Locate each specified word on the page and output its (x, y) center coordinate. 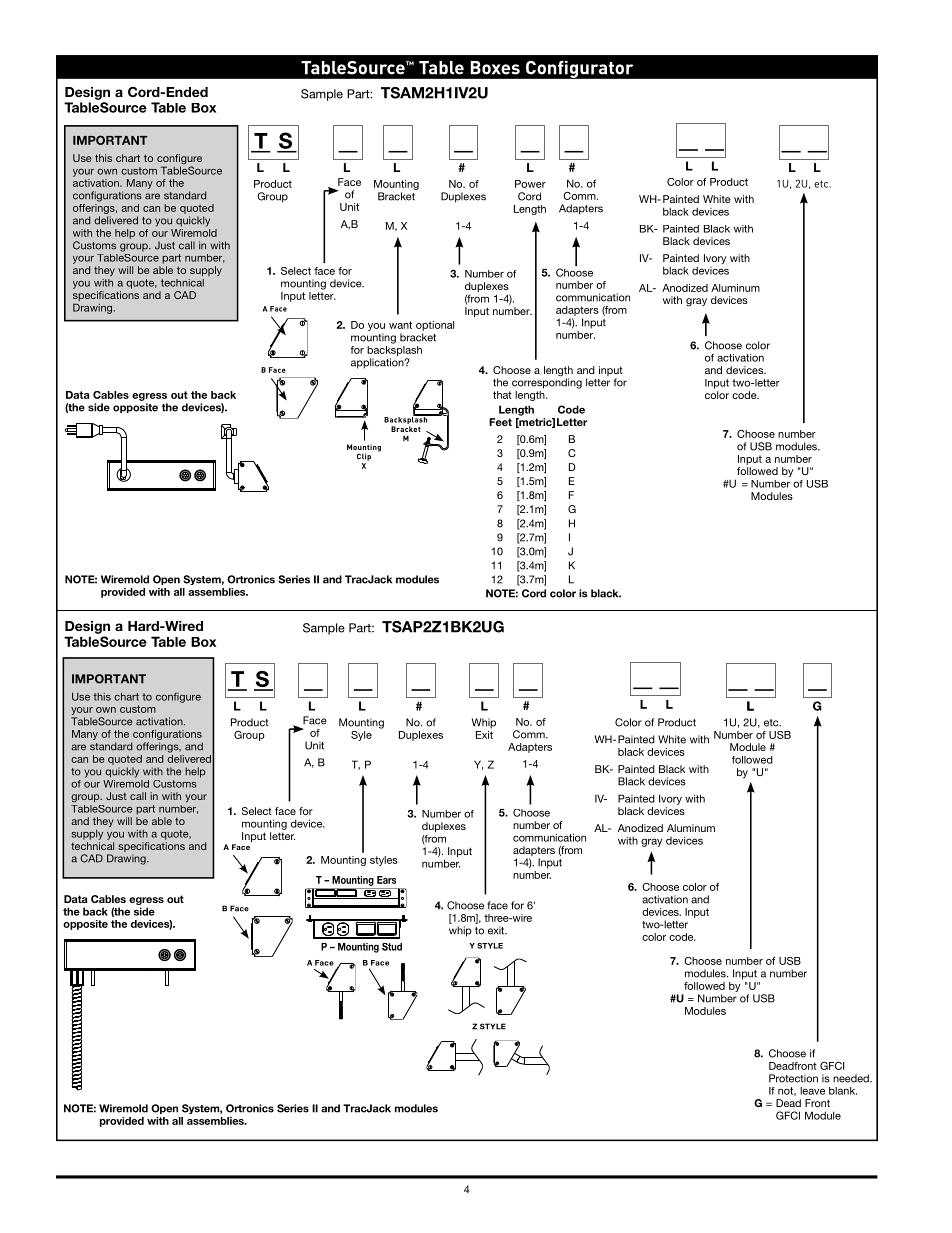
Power (530, 184)
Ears (386, 880)
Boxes (495, 68)
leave (812, 1091)
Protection (793, 1078)
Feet (500, 422)
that (502, 395)
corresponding (547, 382)
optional (435, 326)
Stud (392, 947)
